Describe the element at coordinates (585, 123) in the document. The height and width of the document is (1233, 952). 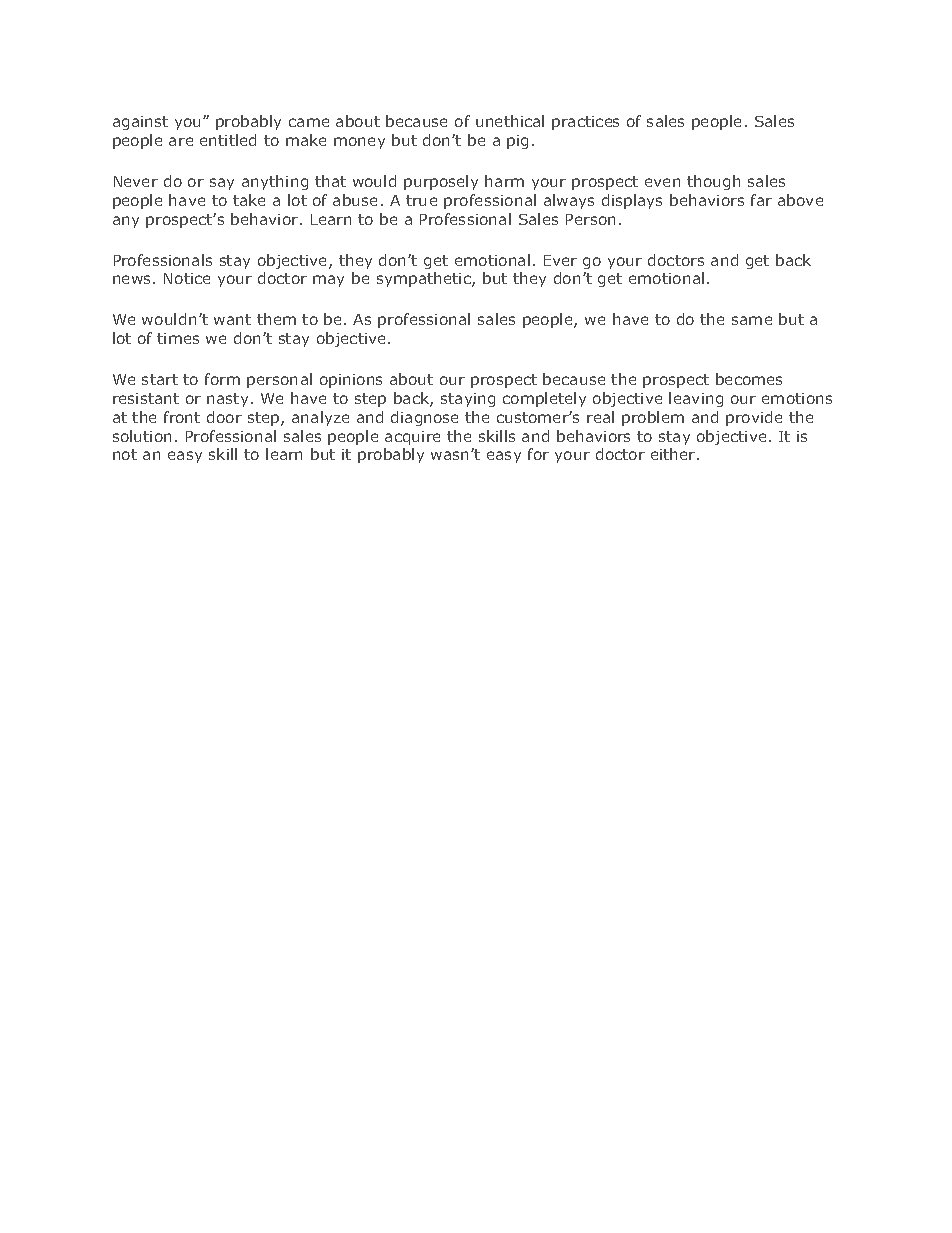
I see `practices` at that location.
